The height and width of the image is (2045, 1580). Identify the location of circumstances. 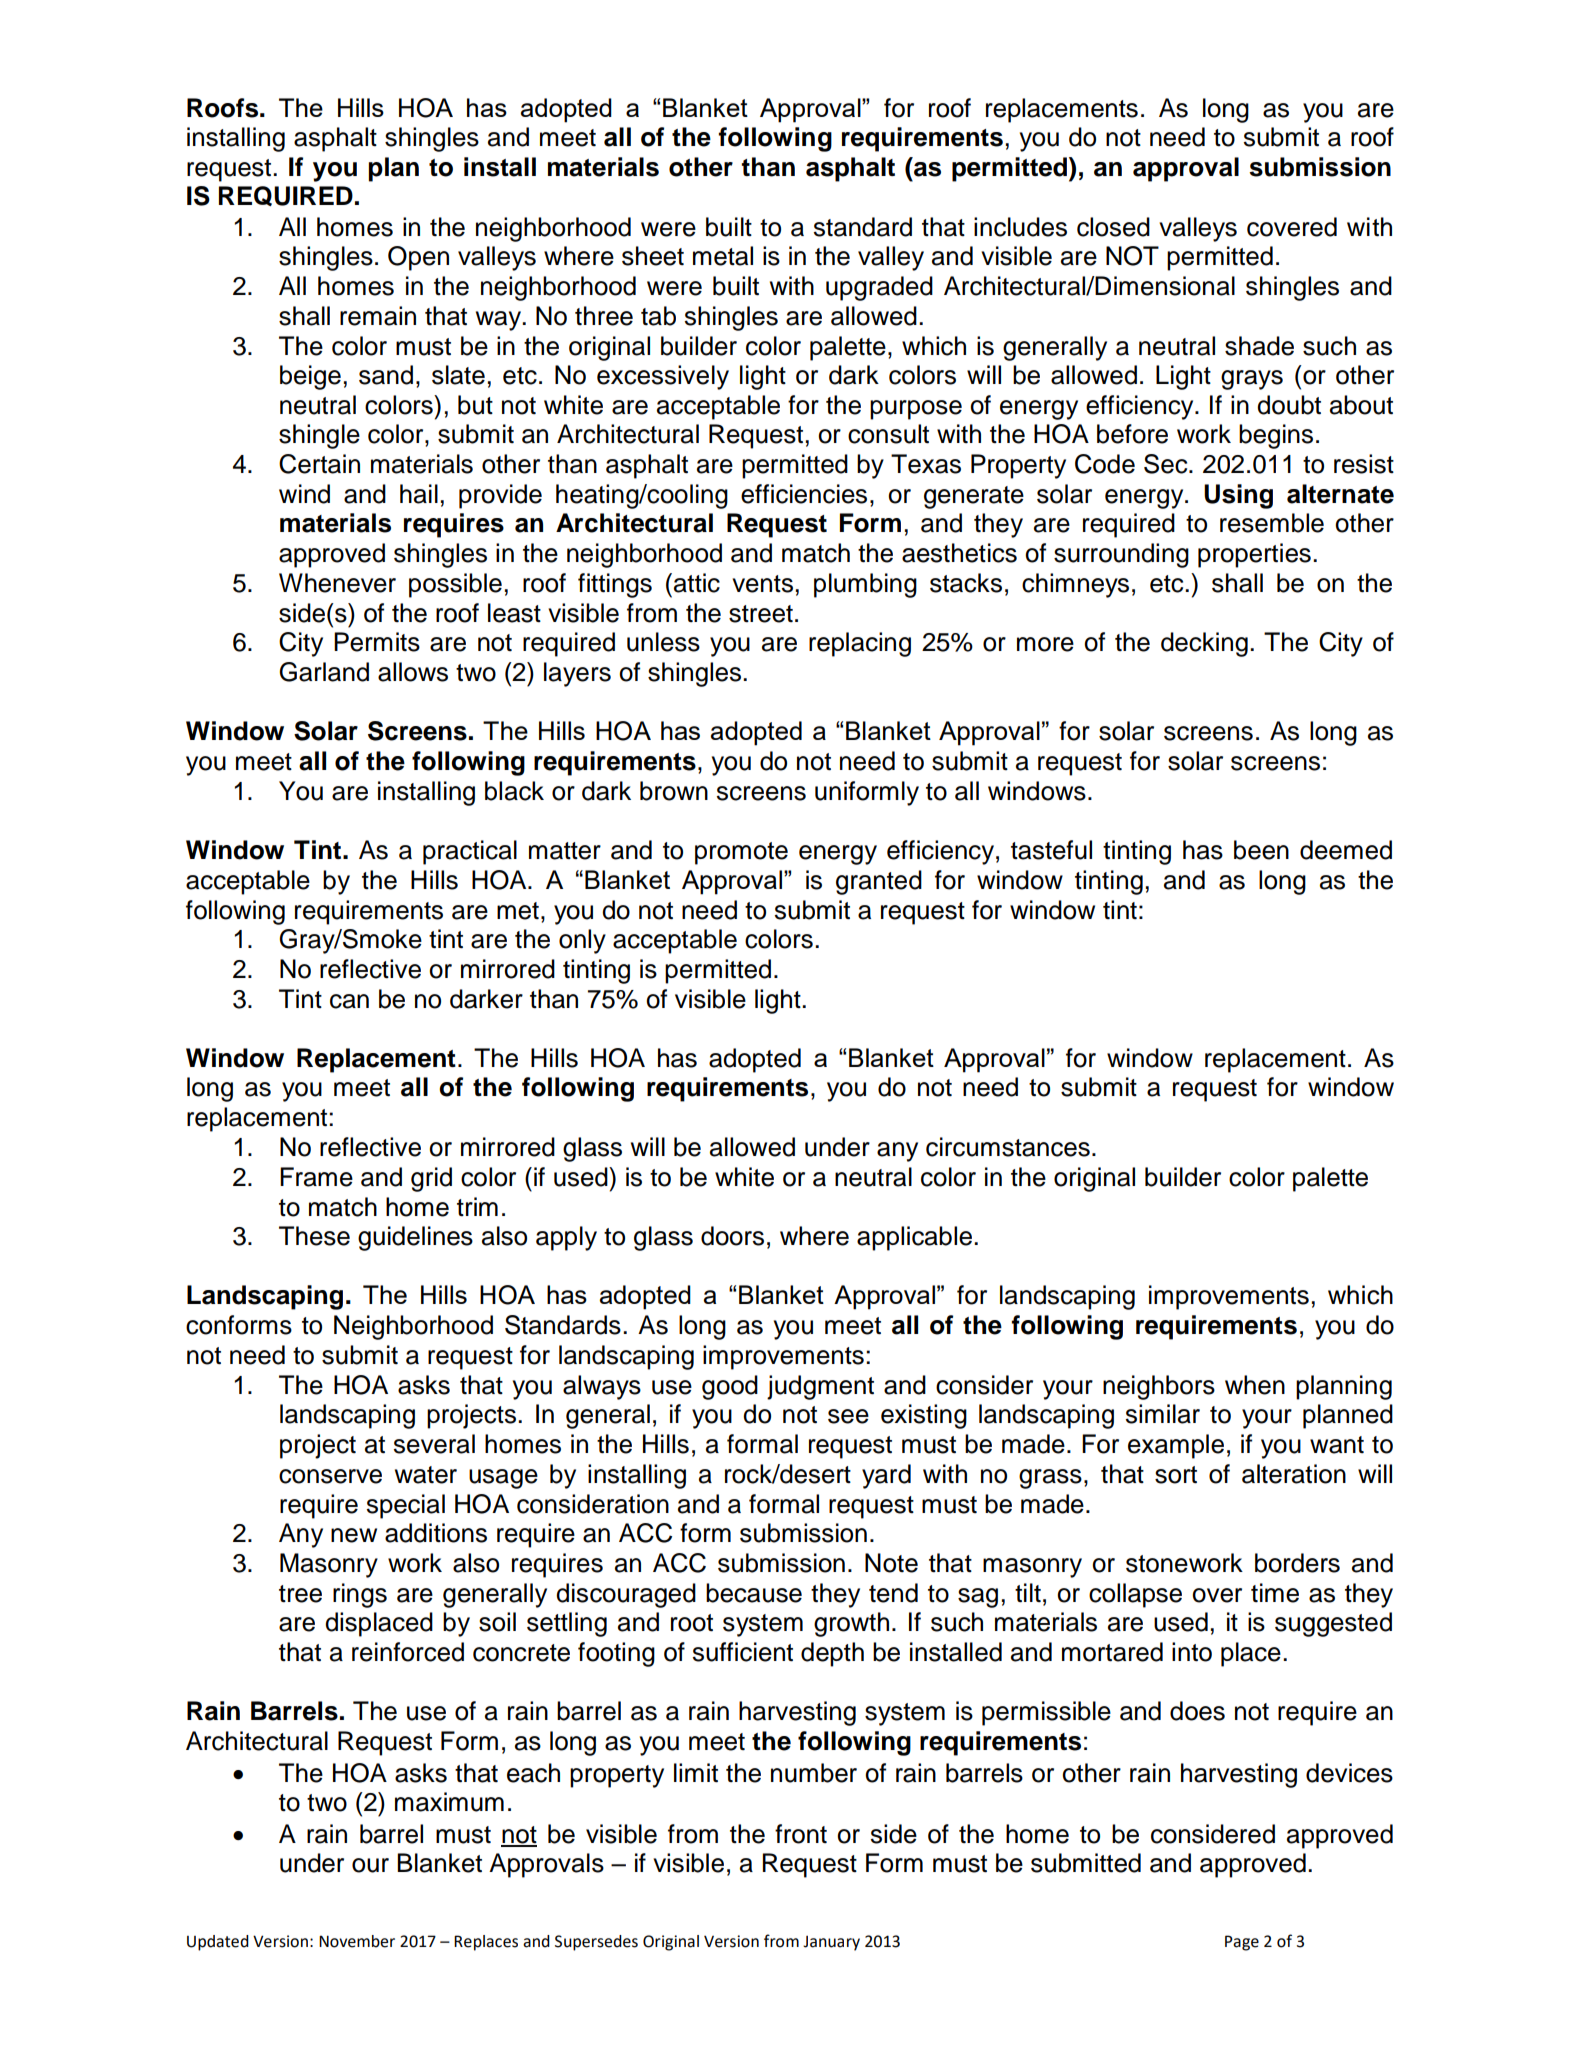
(1008, 1147).
